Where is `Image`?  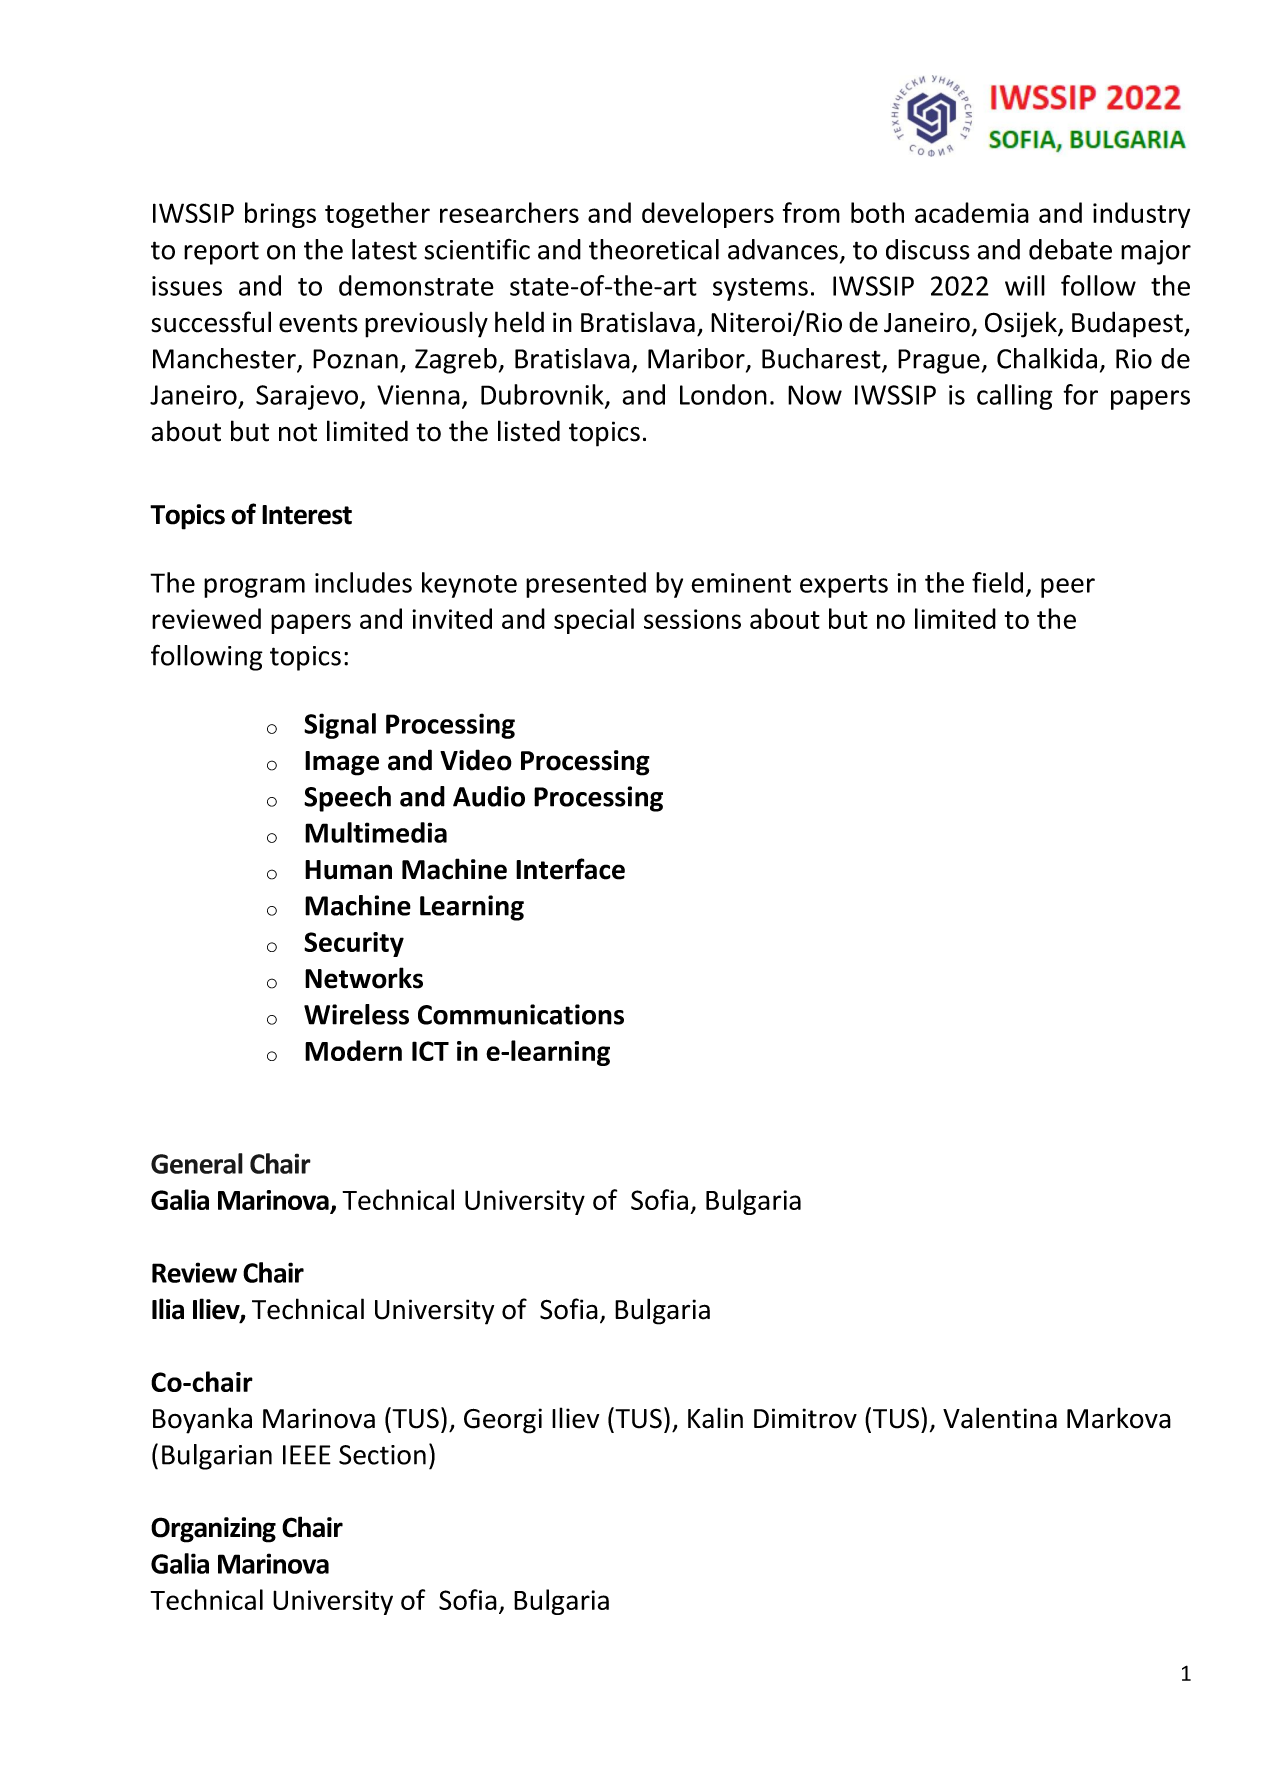
Image is located at coordinates (342, 763).
